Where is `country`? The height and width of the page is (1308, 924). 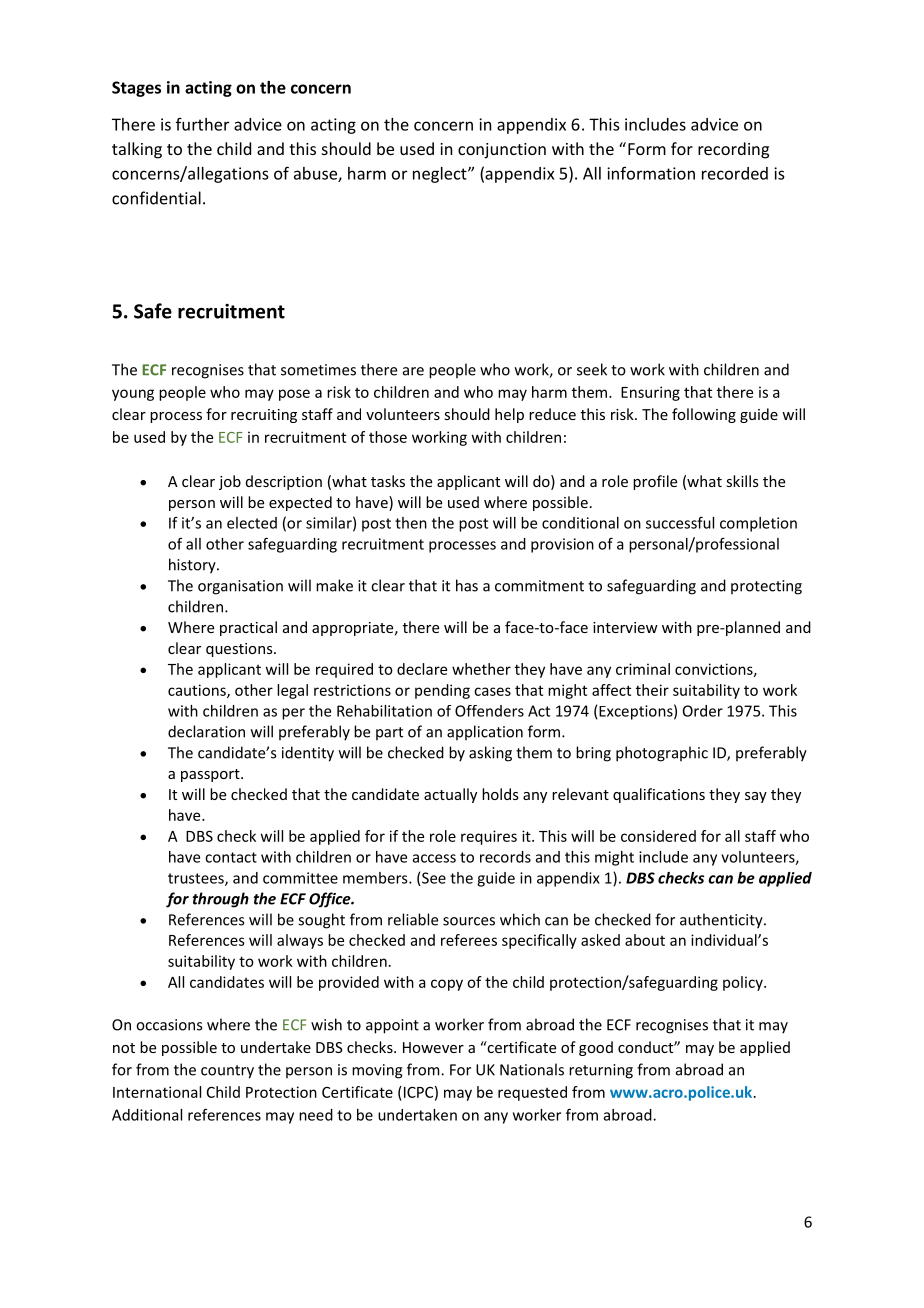 country is located at coordinates (227, 1072).
